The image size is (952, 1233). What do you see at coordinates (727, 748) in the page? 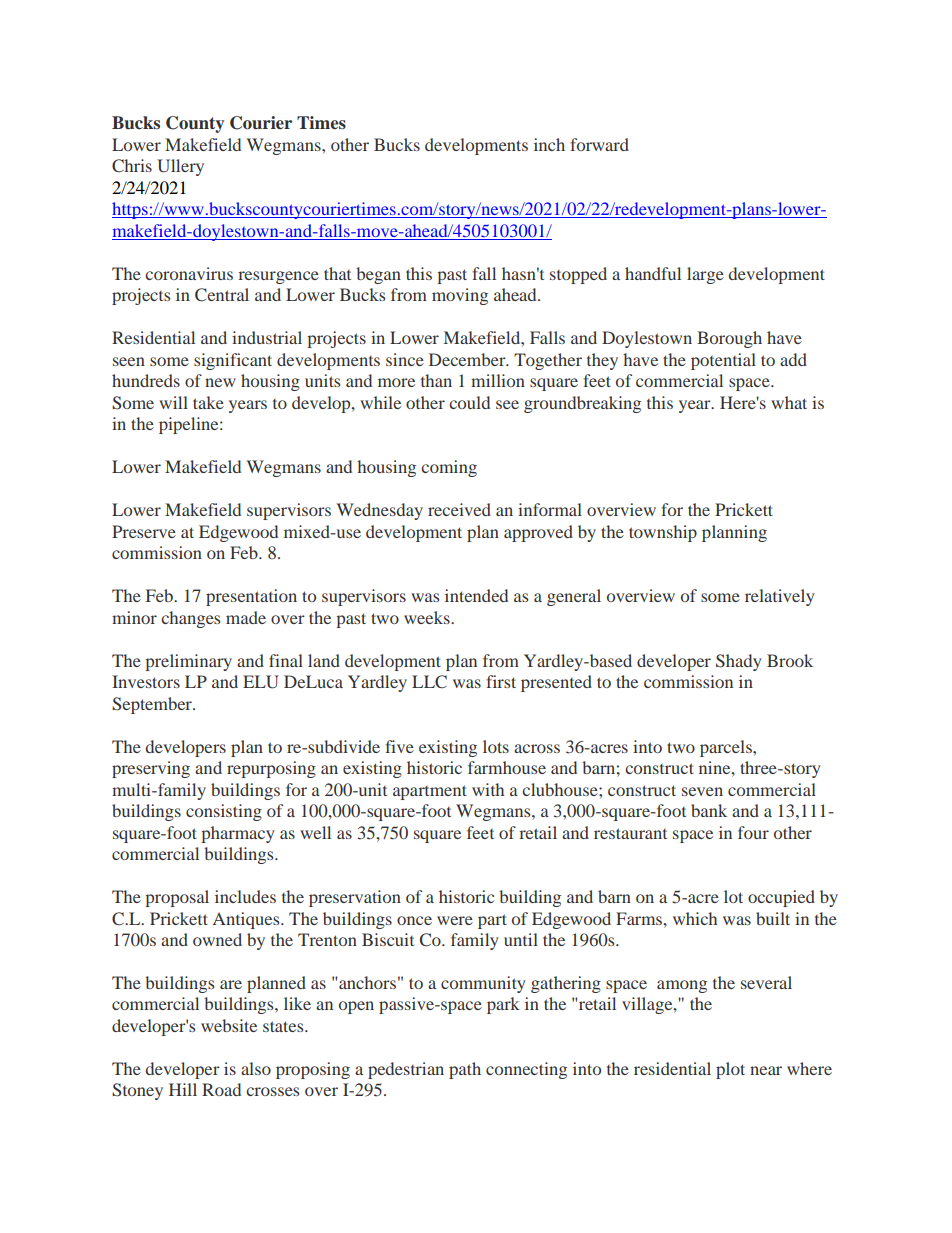
I see `parcels` at bounding box center [727, 748].
